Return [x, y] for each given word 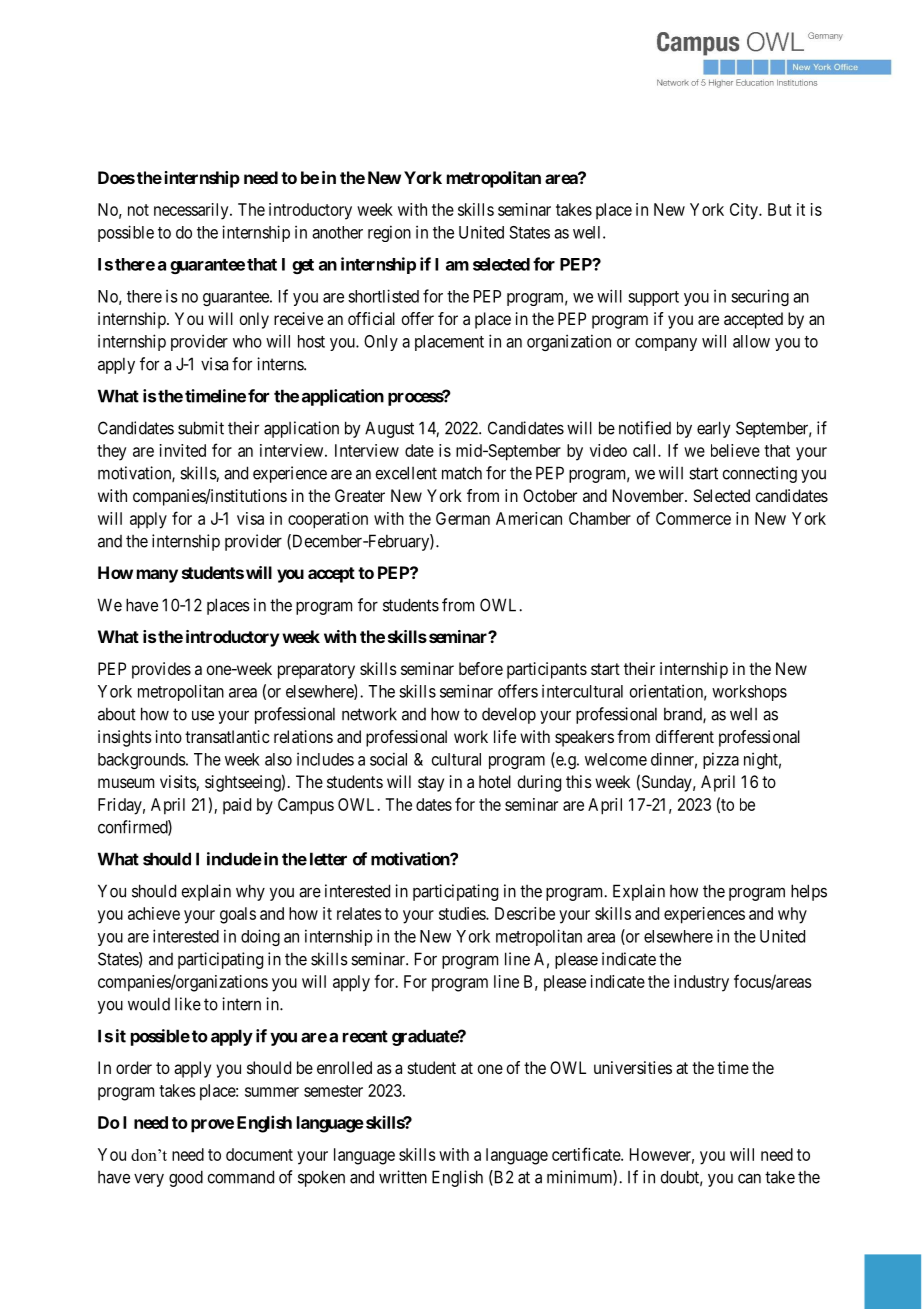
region [389, 233]
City [745, 211]
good [186, 1178]
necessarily [192, 211]
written [403, 1177]
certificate [587, 1154]
